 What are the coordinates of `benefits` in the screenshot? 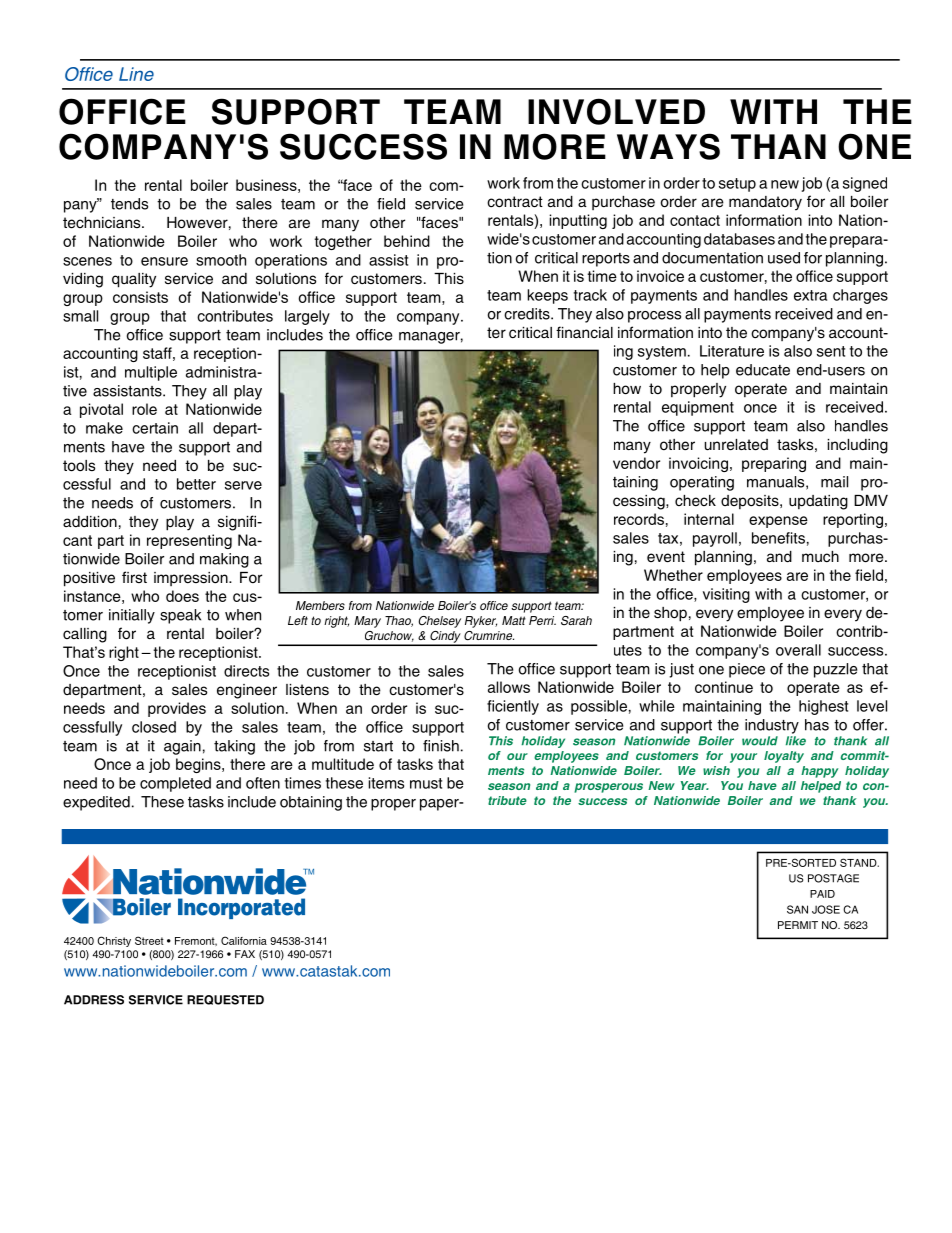 It's located at (778, 538).
